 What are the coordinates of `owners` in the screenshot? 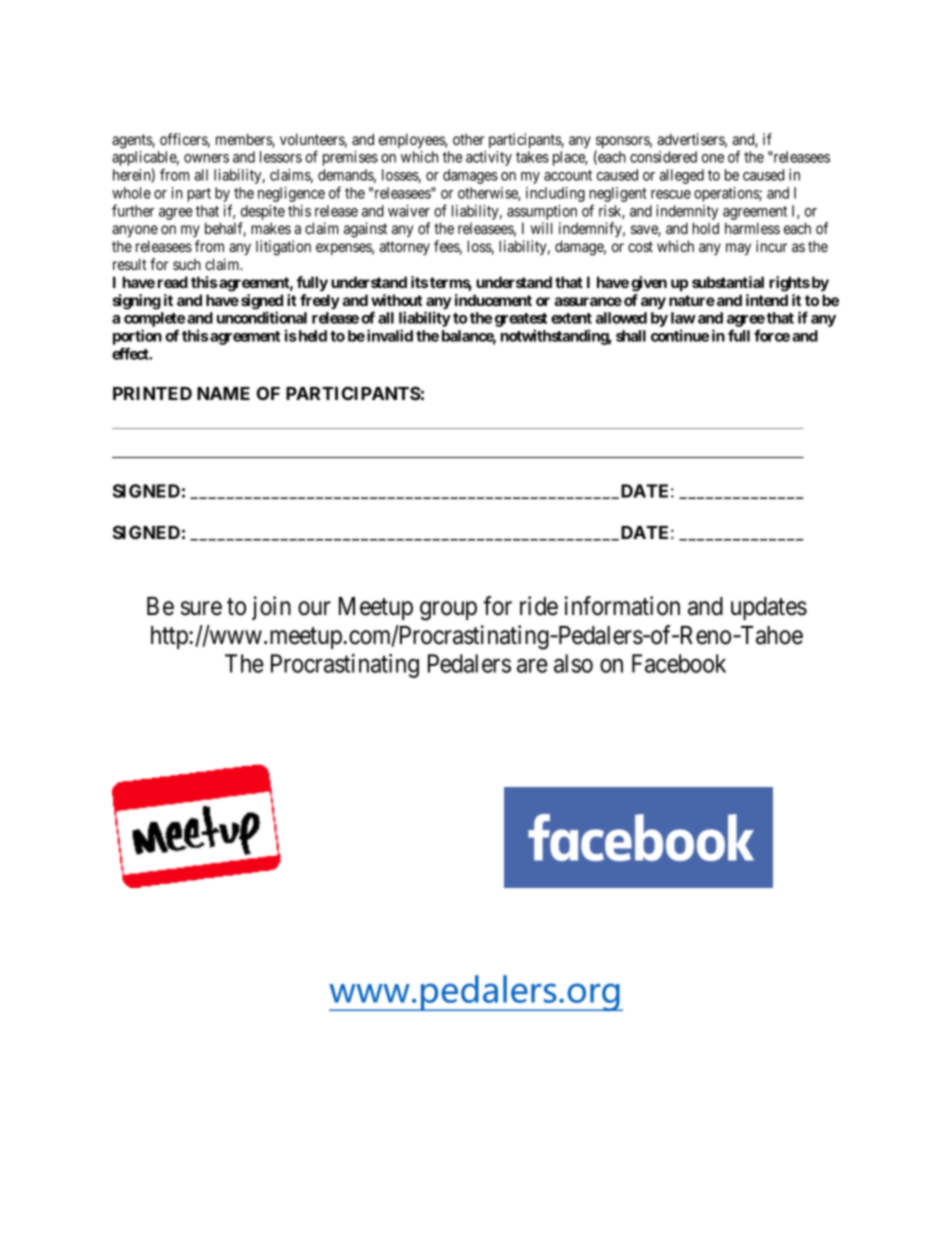 It's located at (206, 158).
